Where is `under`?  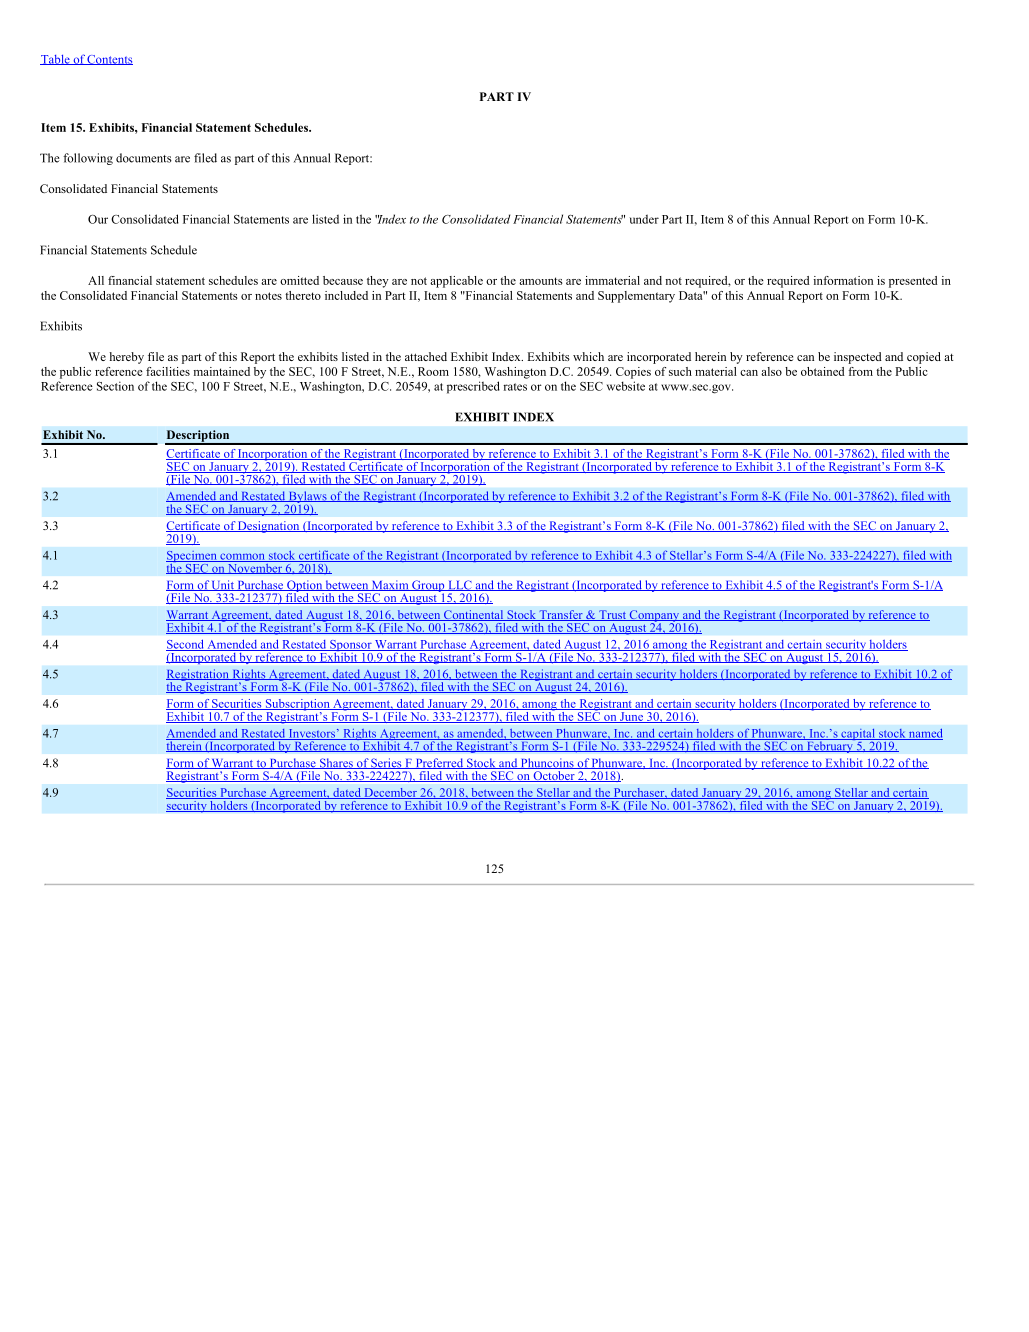 under is located at coordinates (644, 219).
